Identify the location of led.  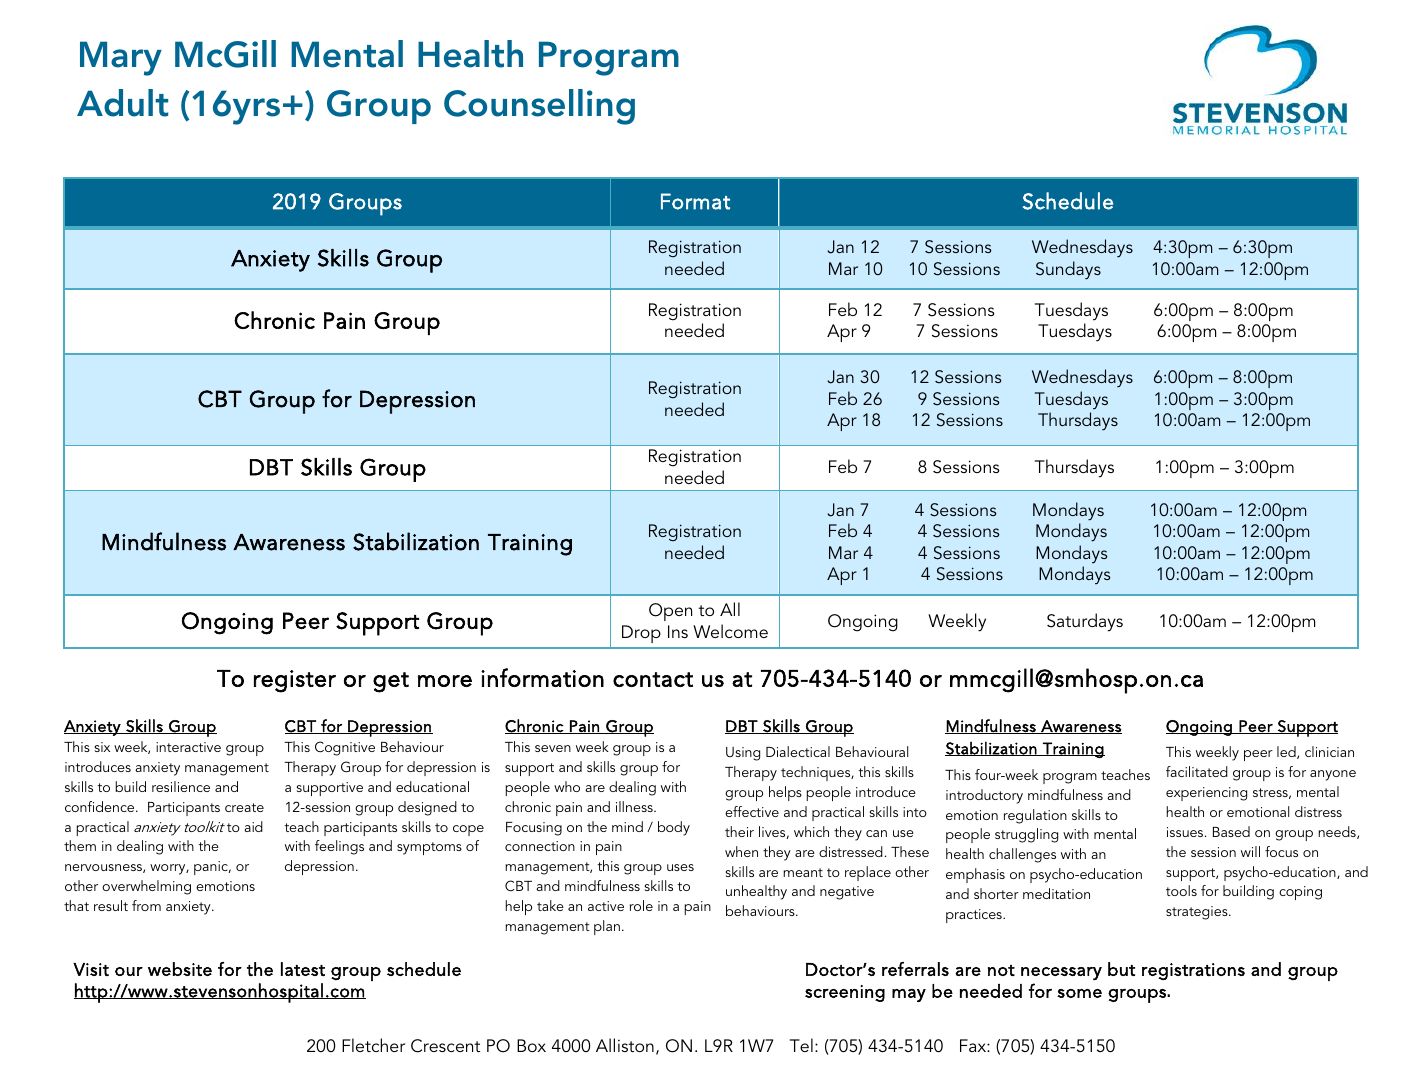
(1287, 752).
